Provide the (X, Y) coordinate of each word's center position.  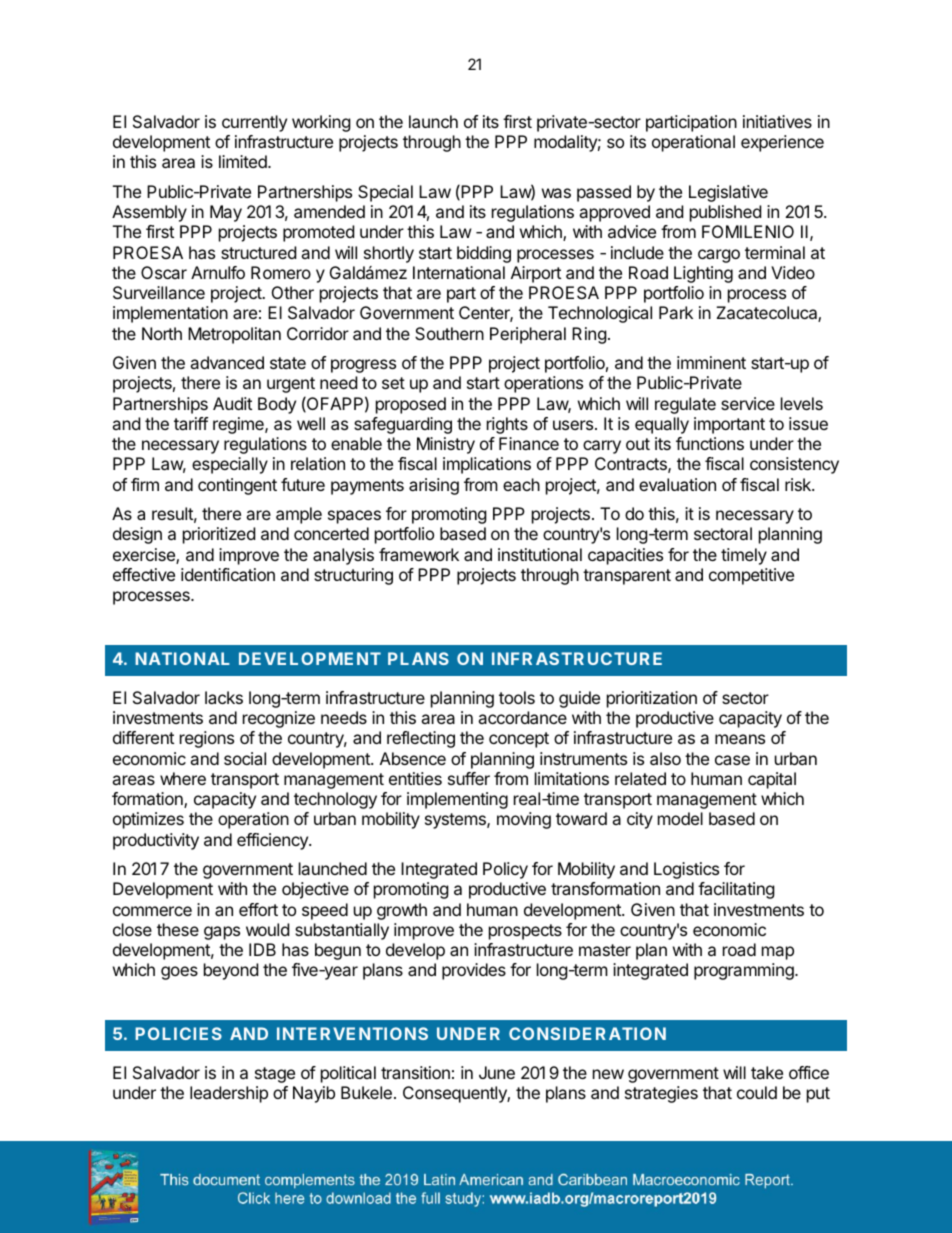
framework (419, 554)
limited (244, 161)
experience (782, 143)
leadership (229, 1094)
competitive (751, 576)
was (556, 193)
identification (228, 574)
